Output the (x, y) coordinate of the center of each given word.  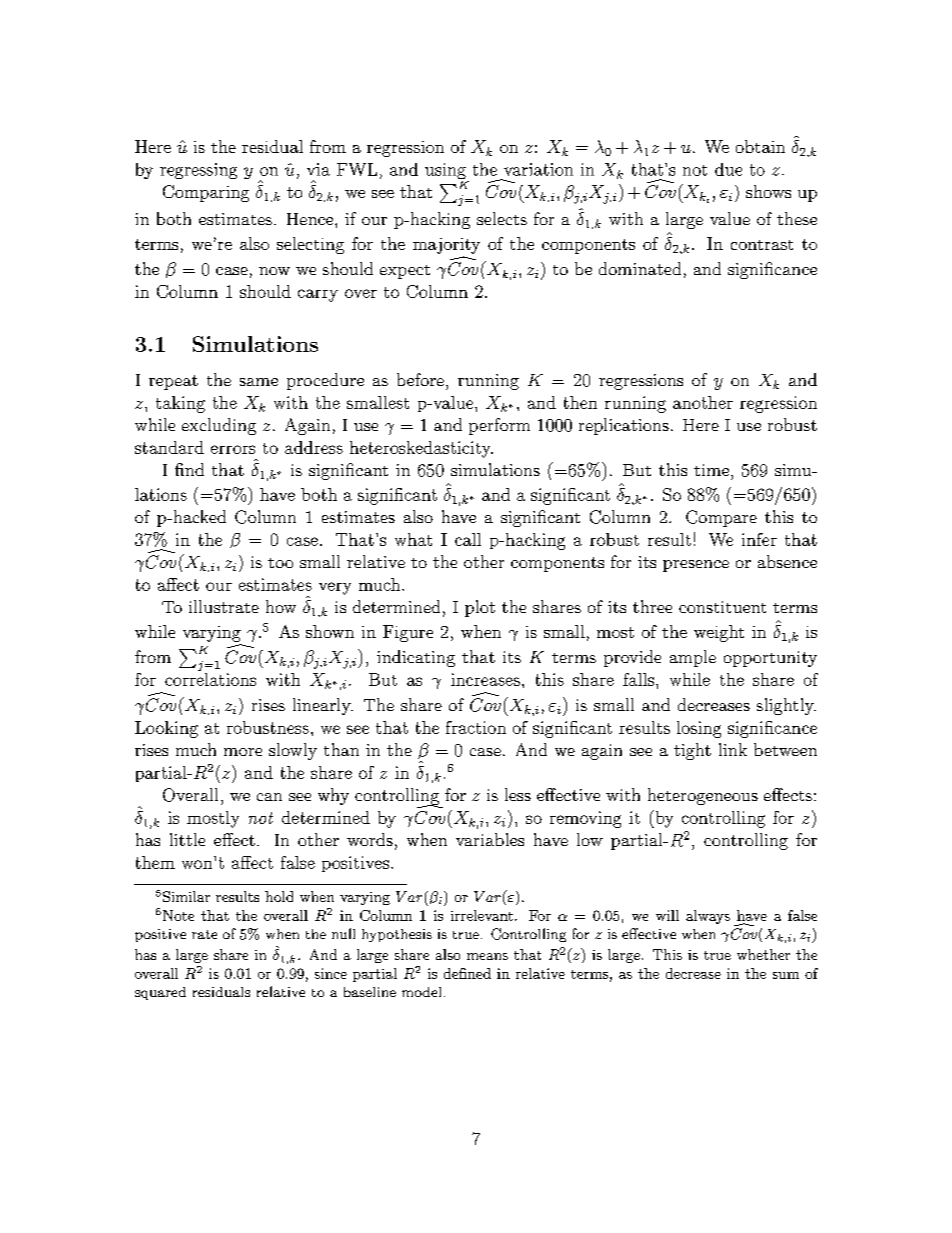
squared (160, 993)
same (259, 382)
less (518, 794)
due (728, 169)
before (420, 379)
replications (624, 426)
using (446, 172)
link (733, 749)
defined (467, 973)
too (280, 563)
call (468, 539)
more (243, 752)
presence (696, 566)
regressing (198, 171)
